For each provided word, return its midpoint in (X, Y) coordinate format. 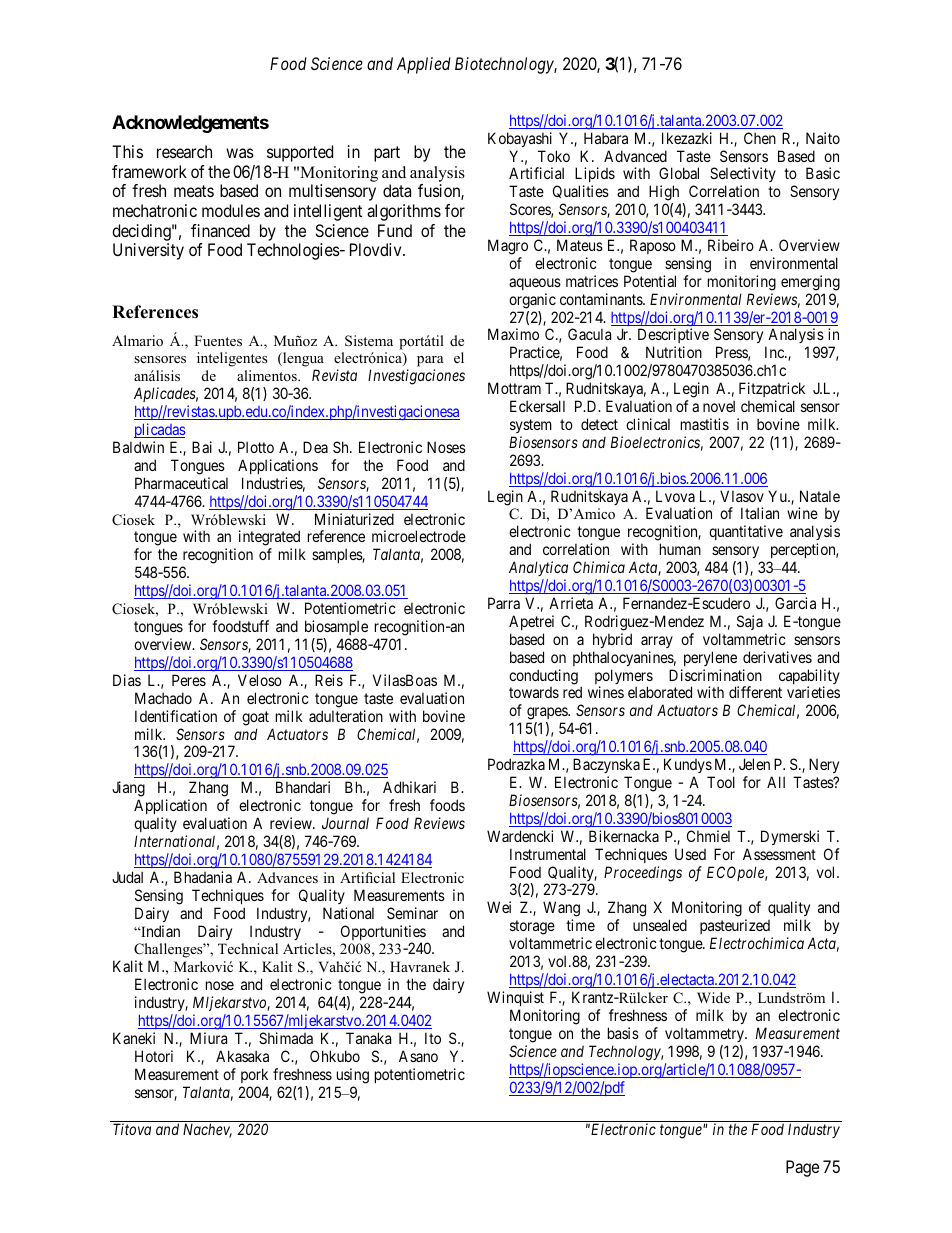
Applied (424, 65)
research (184, 151)
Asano (418, 1056)
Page (802, 1168)
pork (254, 1075)
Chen (760, 138)
